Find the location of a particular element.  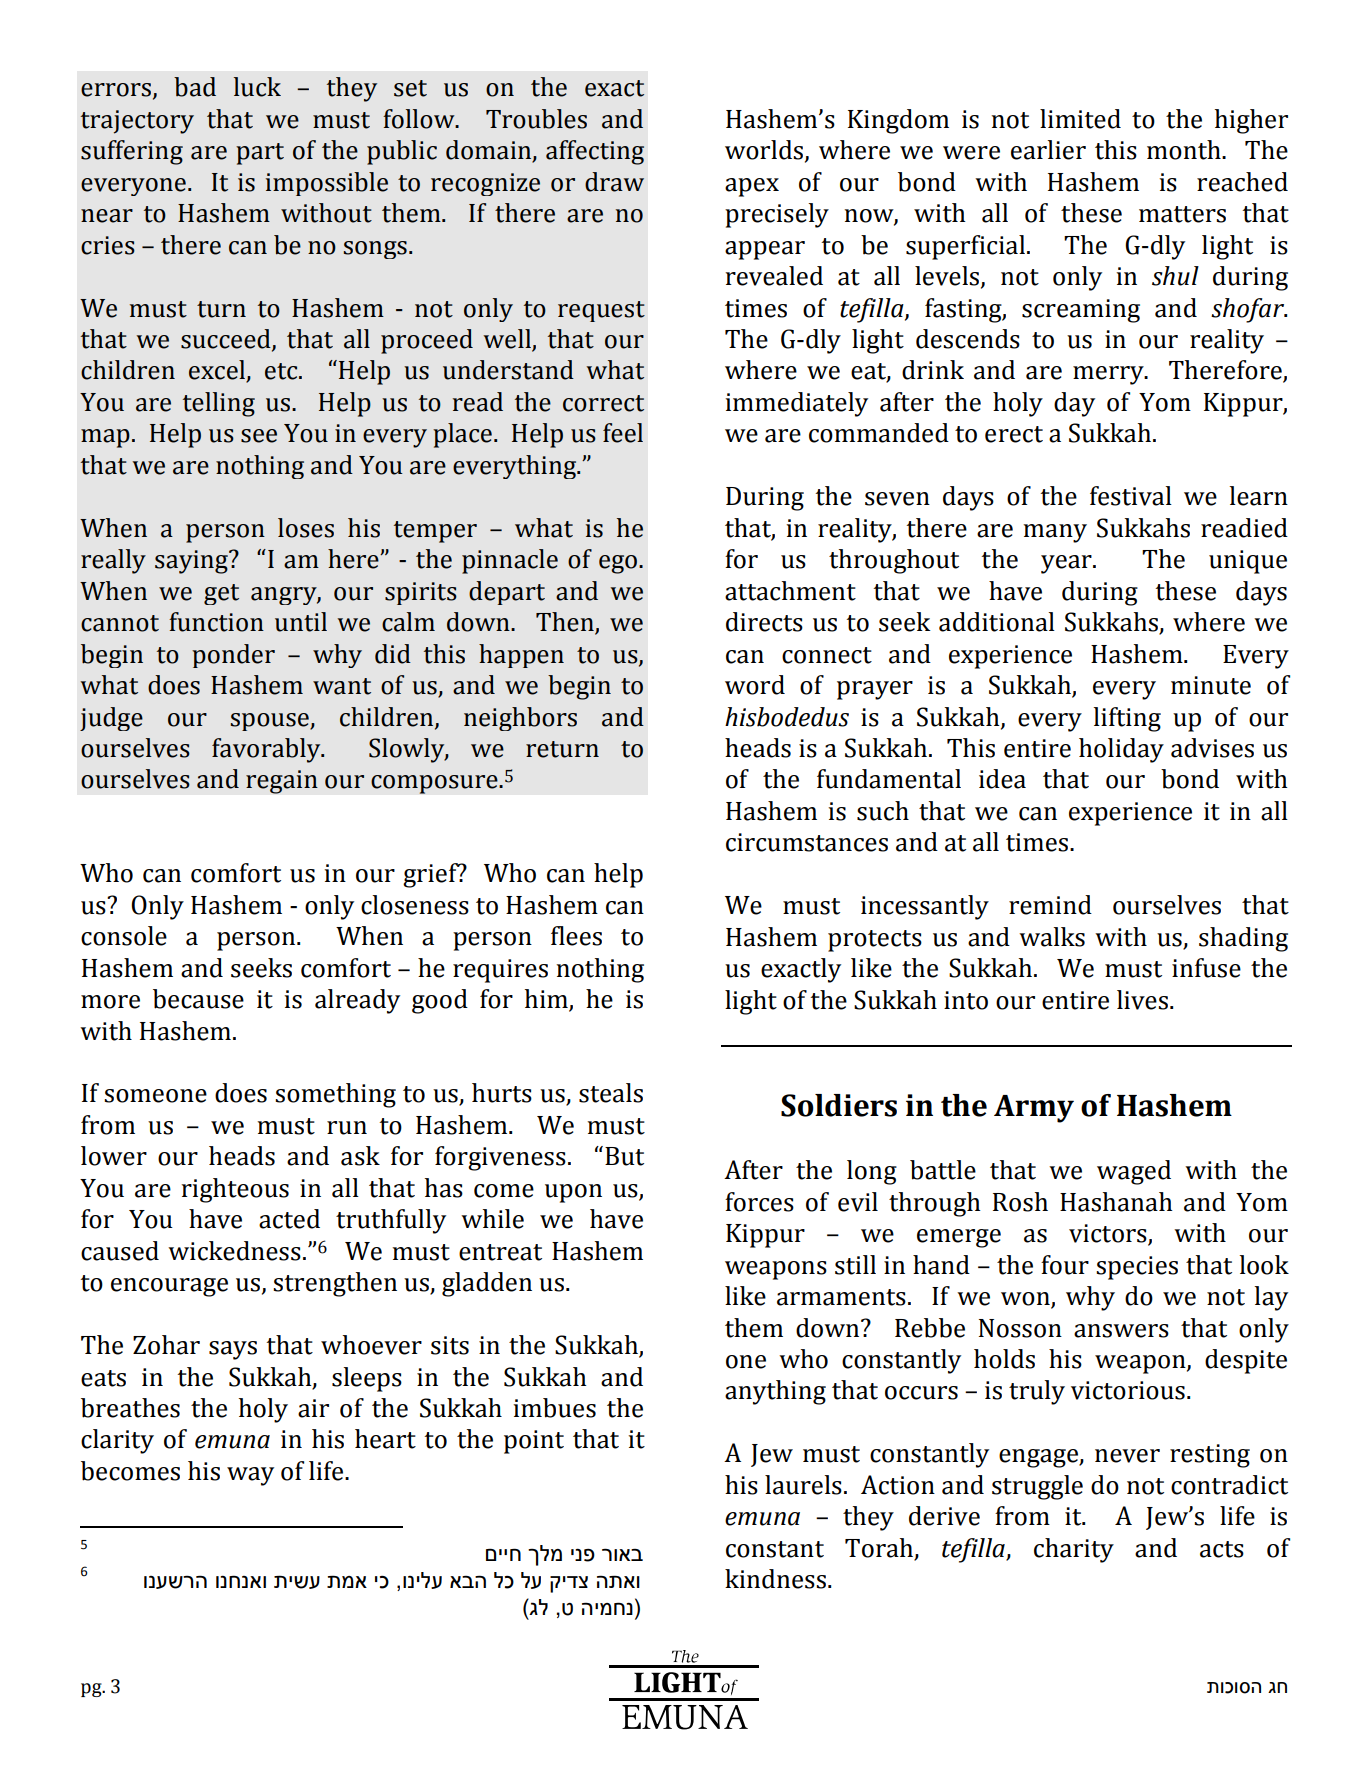

worlds is located at coordinates (765, 151).
